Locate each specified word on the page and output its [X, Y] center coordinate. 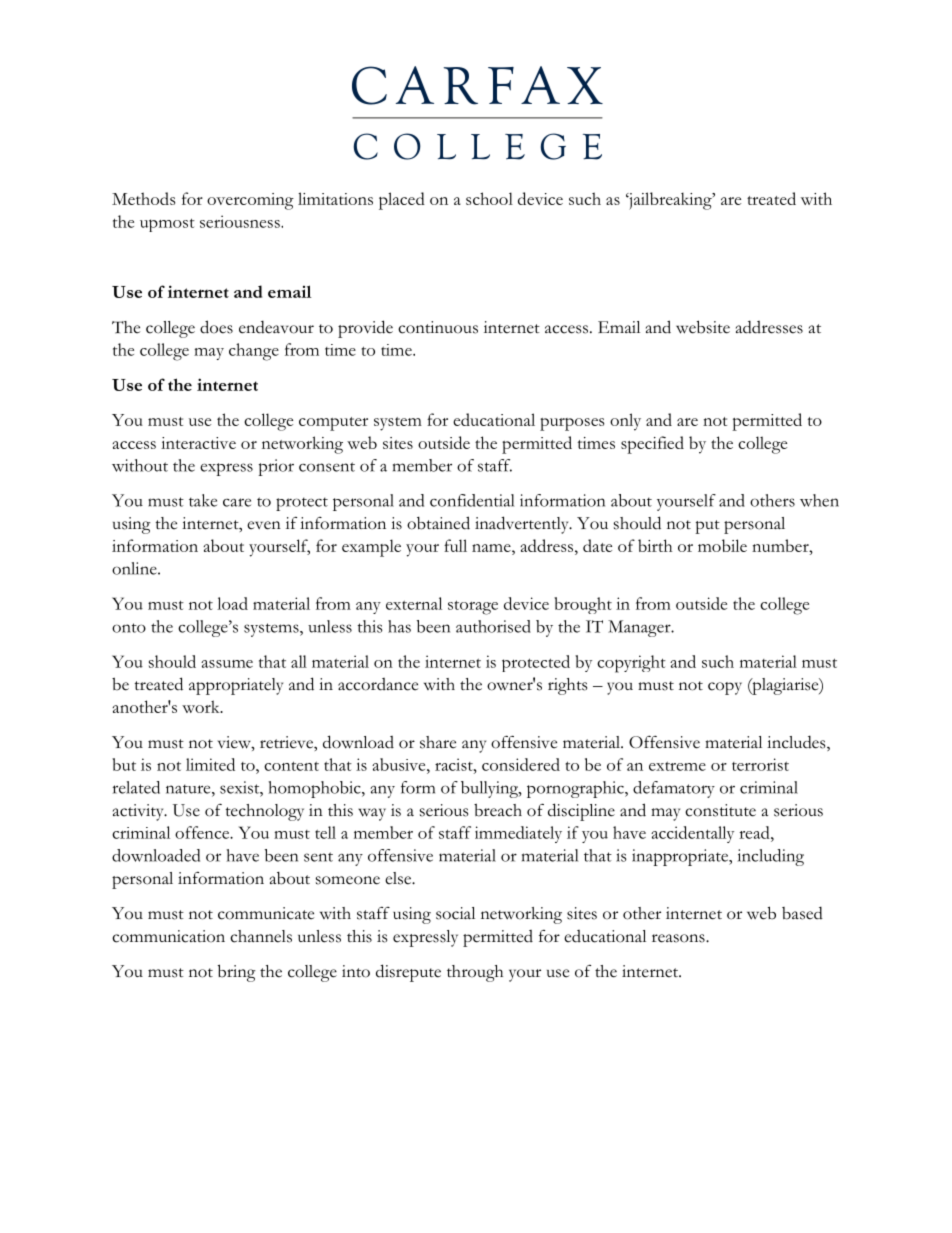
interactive [198, 443]
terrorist [760, 764]
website [703, 327]
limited [210, 764]
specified [652, 445]
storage [473, 607]
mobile [722, 545]
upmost [167, 225]
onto [129, 628]
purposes [572, 424]
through [475, 973]
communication [168, 936]
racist [455, 764]
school [489, 198]
